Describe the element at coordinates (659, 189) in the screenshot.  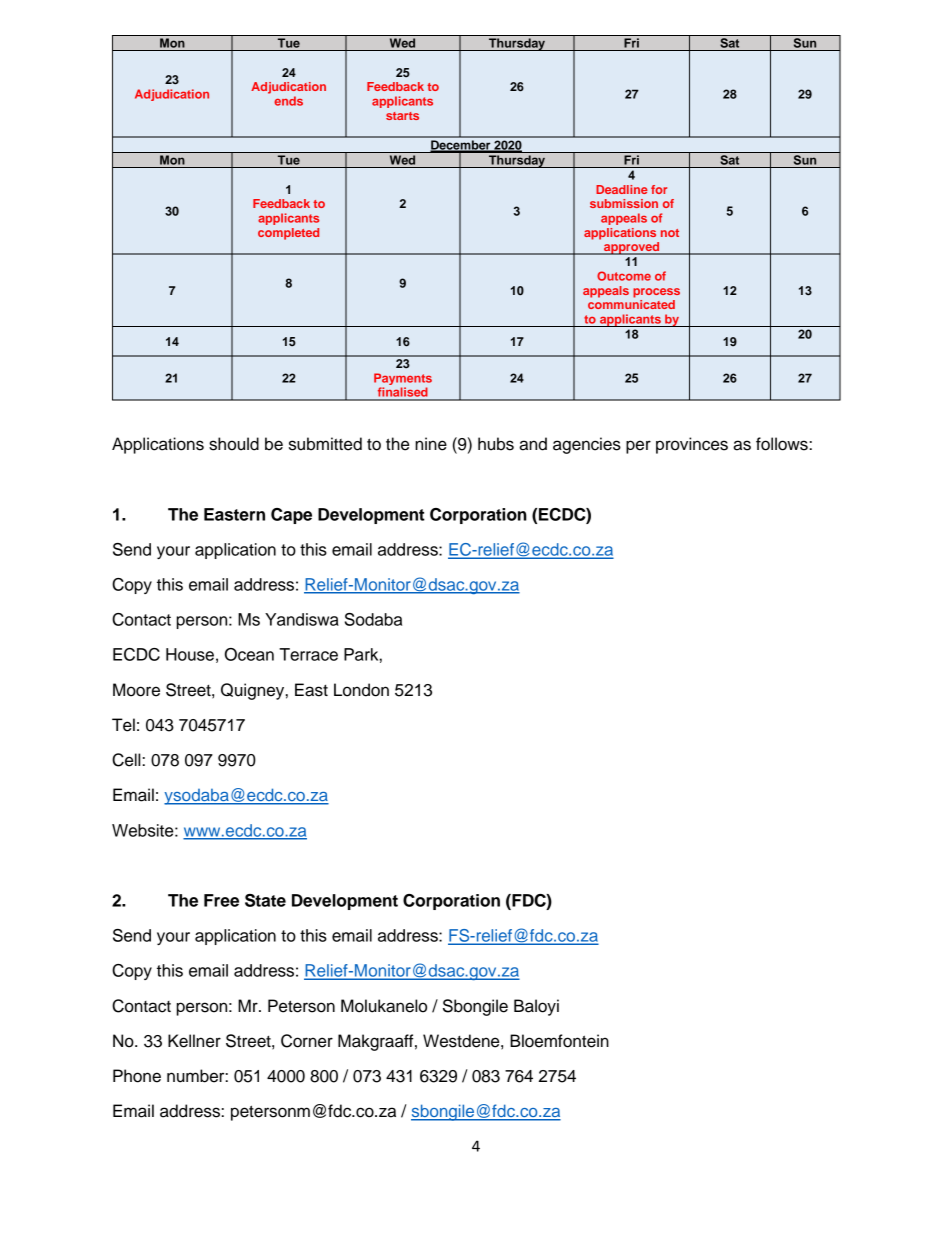
I see `for` at that location.
